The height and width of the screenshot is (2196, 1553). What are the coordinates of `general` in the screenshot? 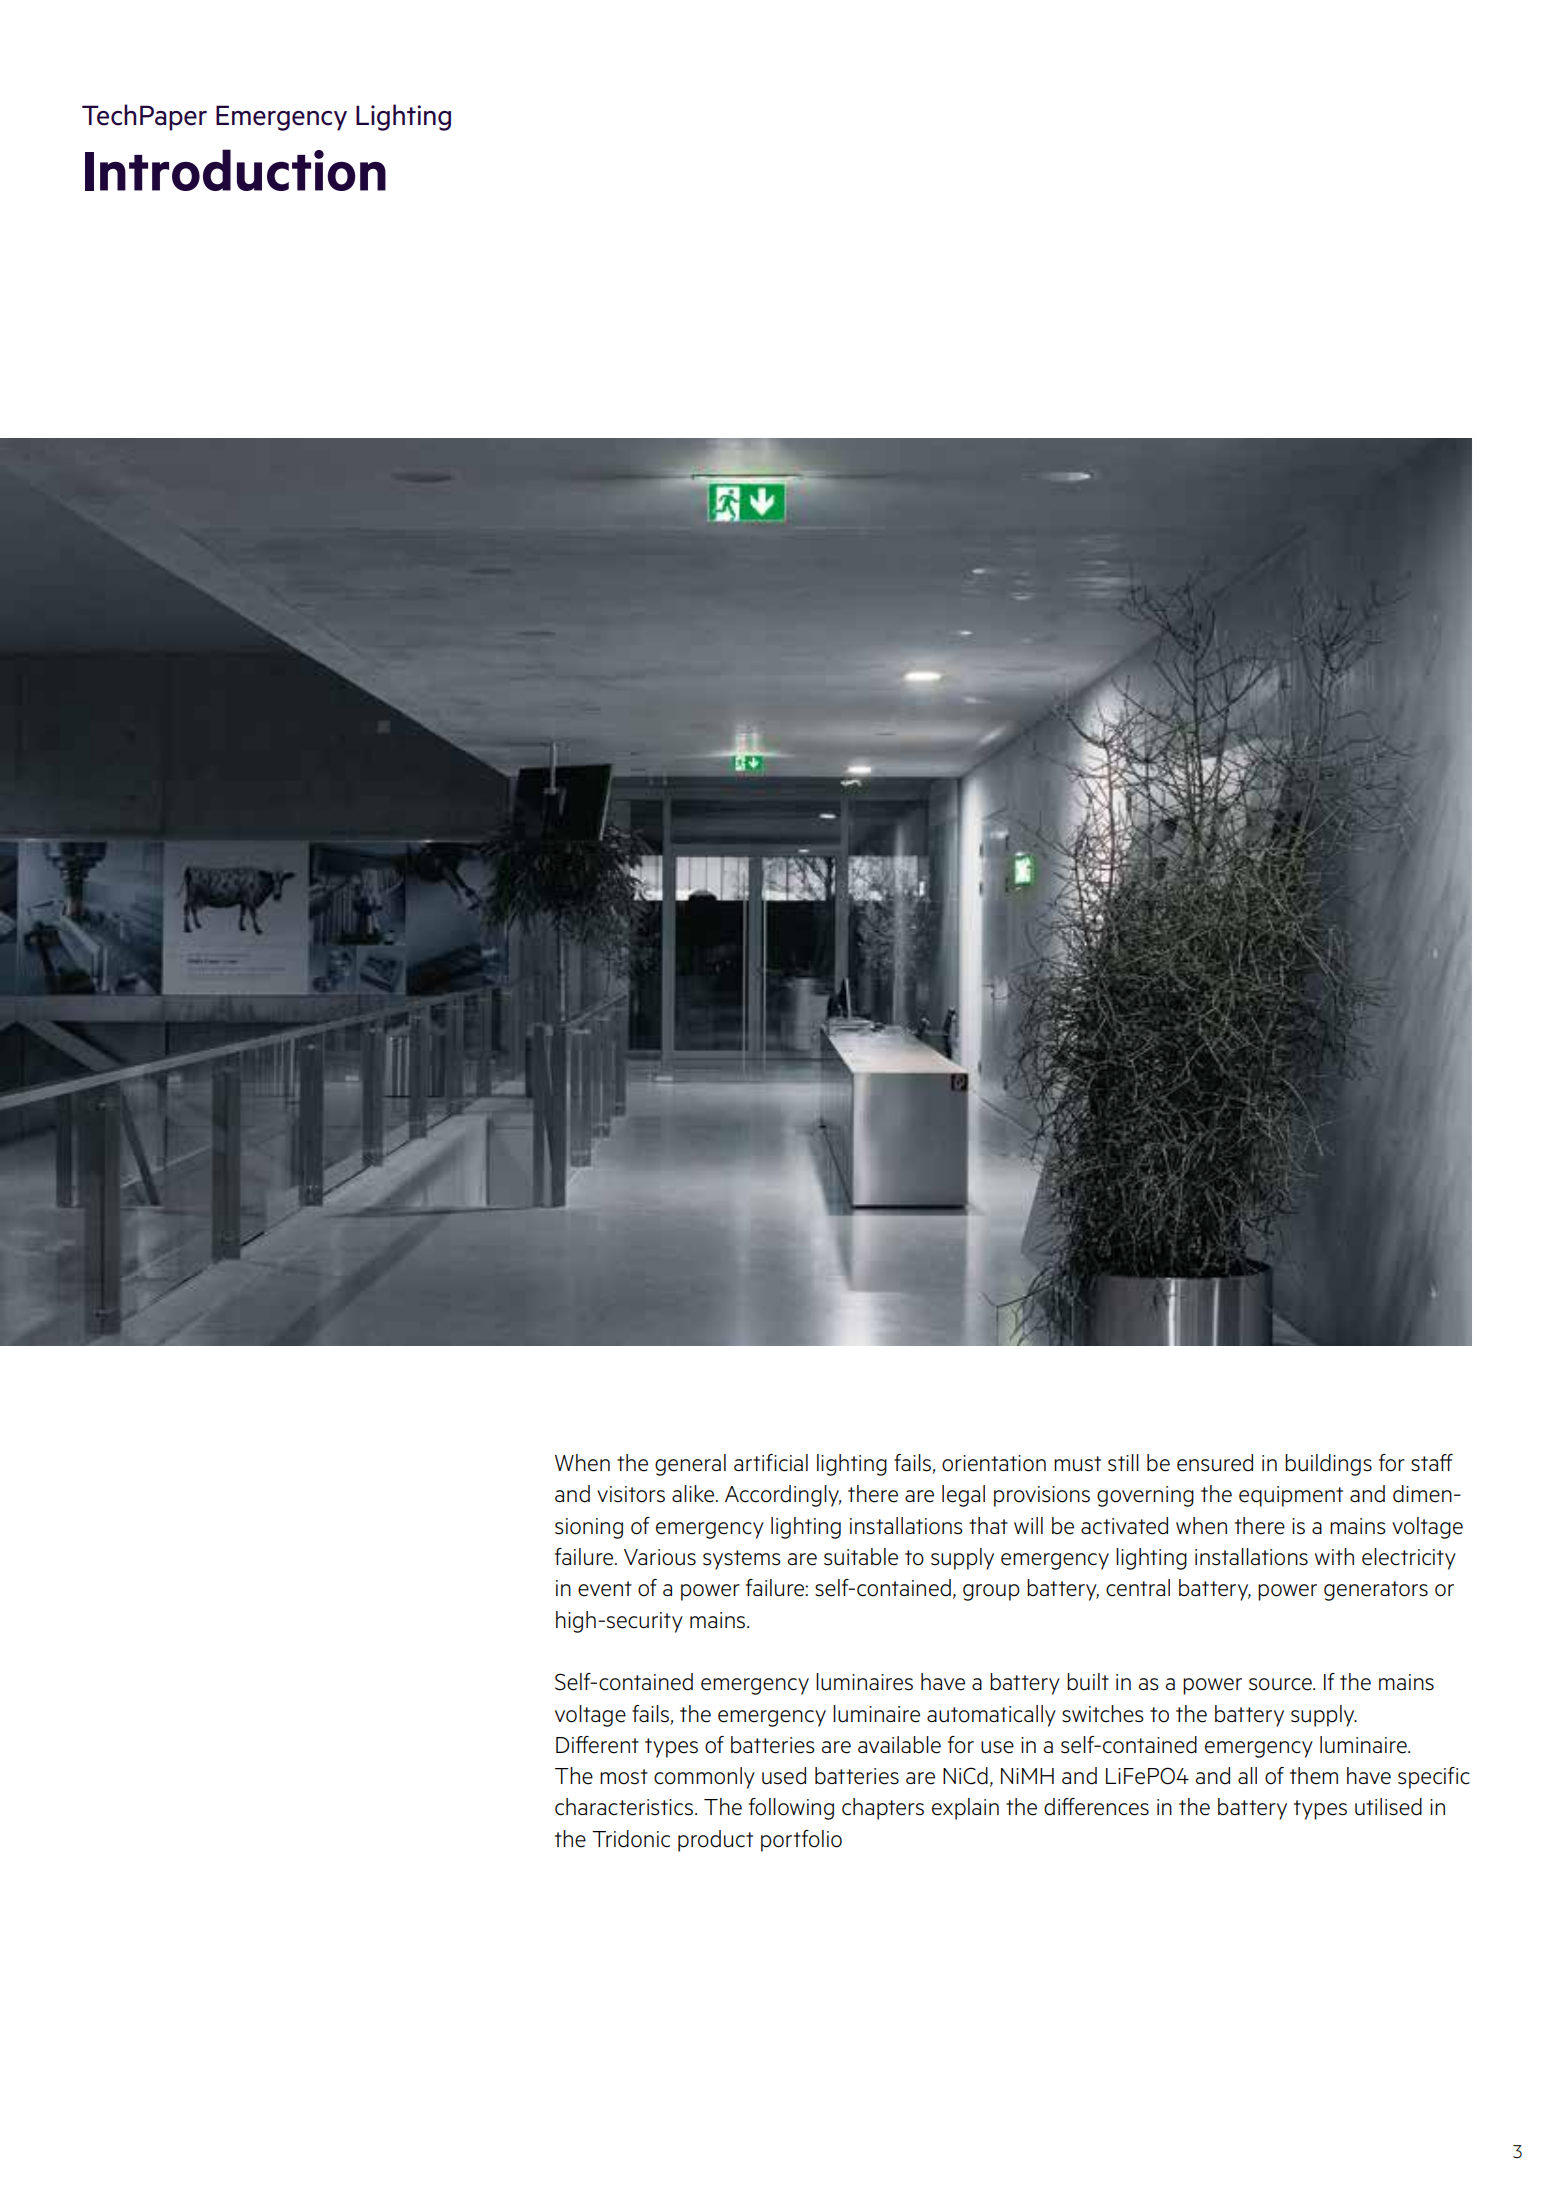 It's located at (690, 1465).
